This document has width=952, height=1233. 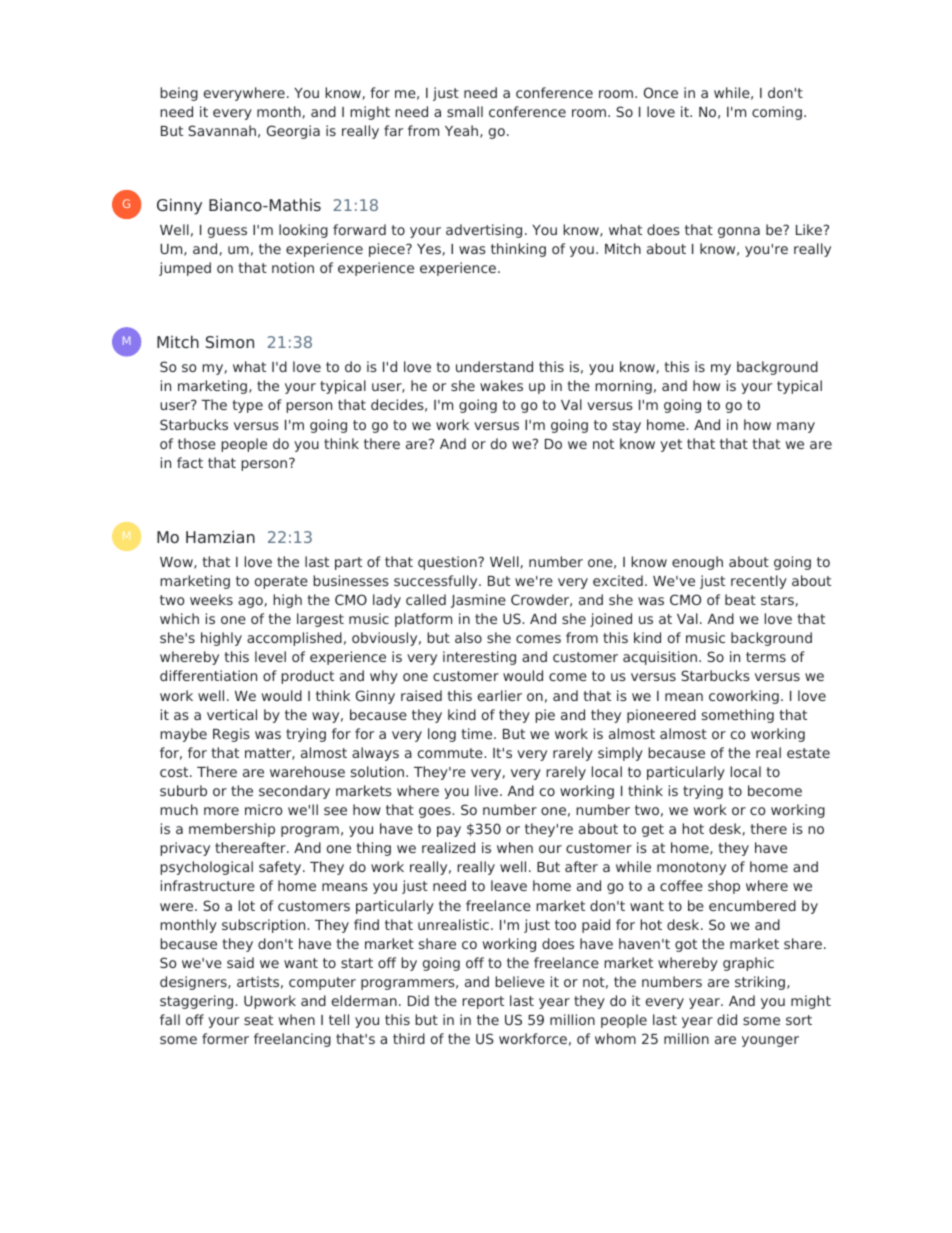 What do you see at coordinates (465, 111) in the document?
I see `small` at bounding box center [465, 111].
